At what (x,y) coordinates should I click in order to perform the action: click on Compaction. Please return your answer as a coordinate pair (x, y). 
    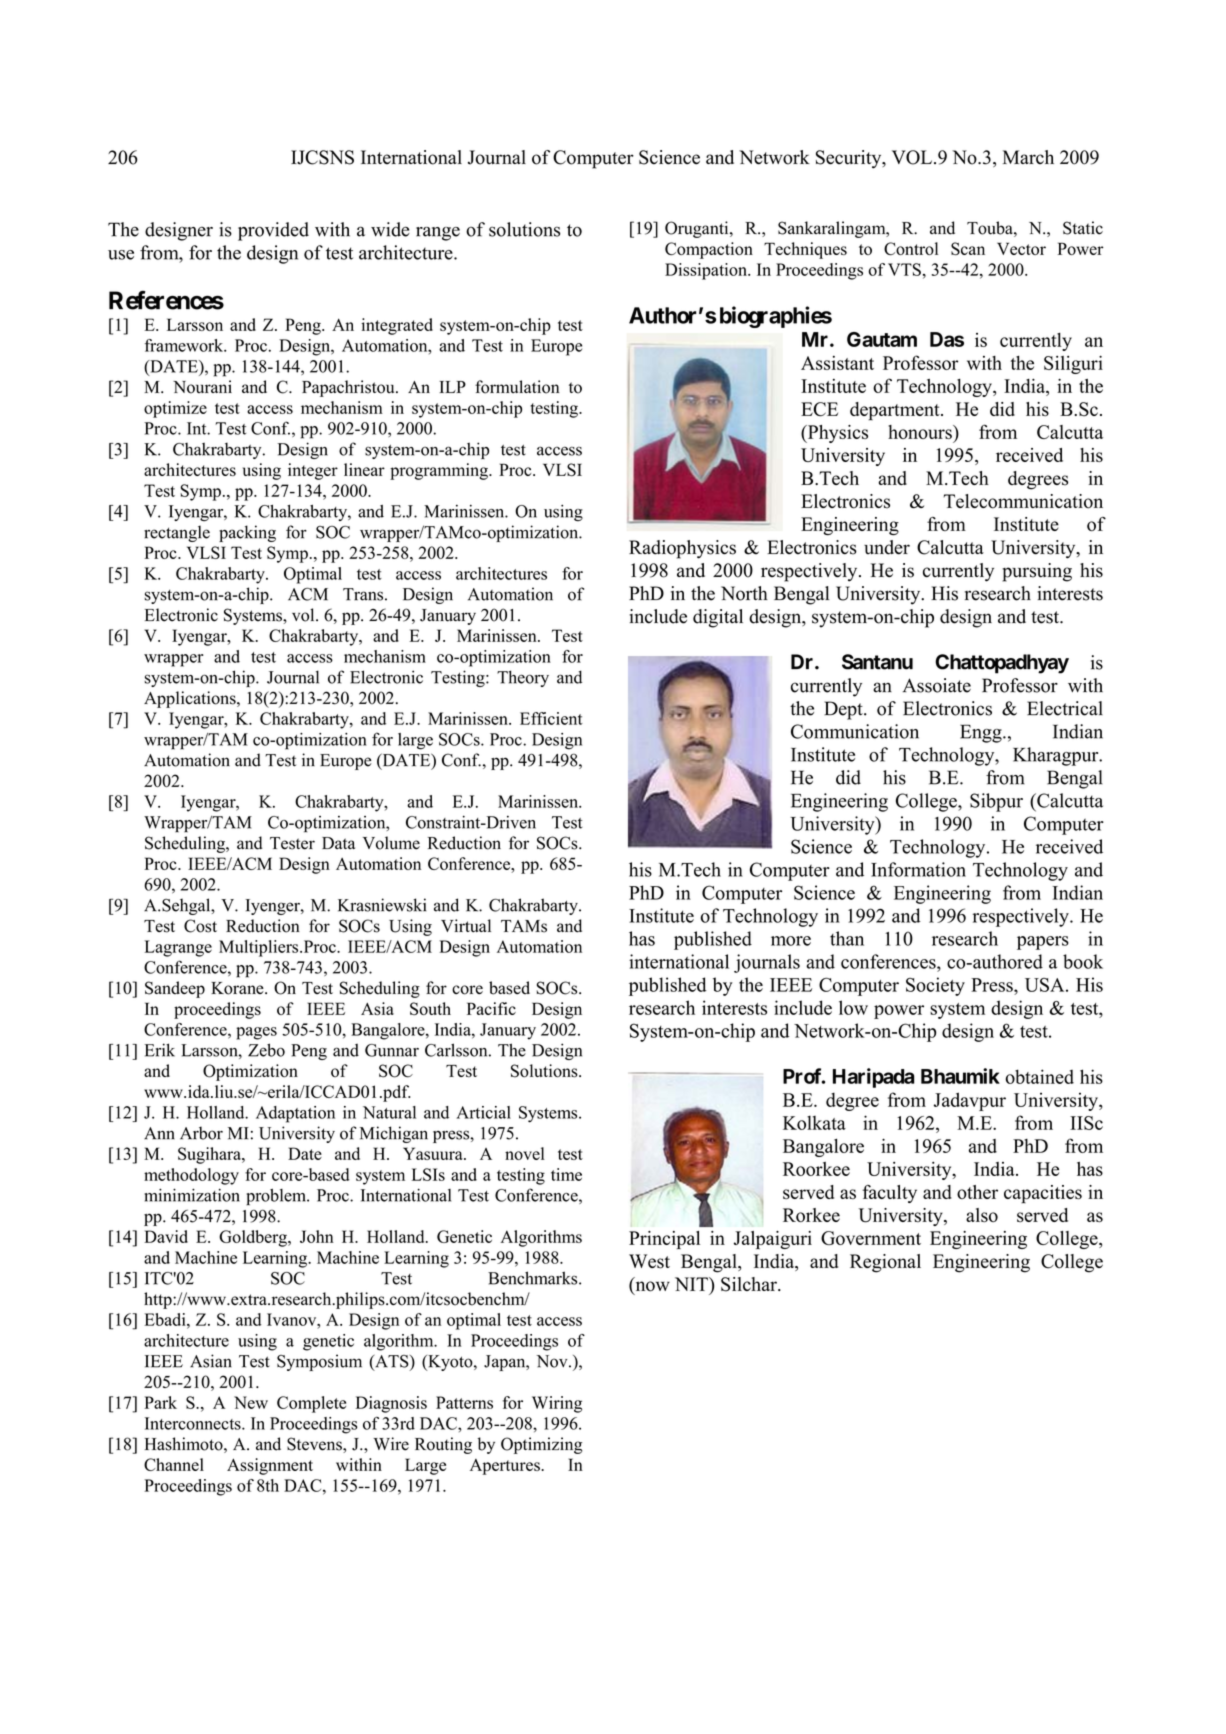
    Looking at the image, I should click on (709, 250).
